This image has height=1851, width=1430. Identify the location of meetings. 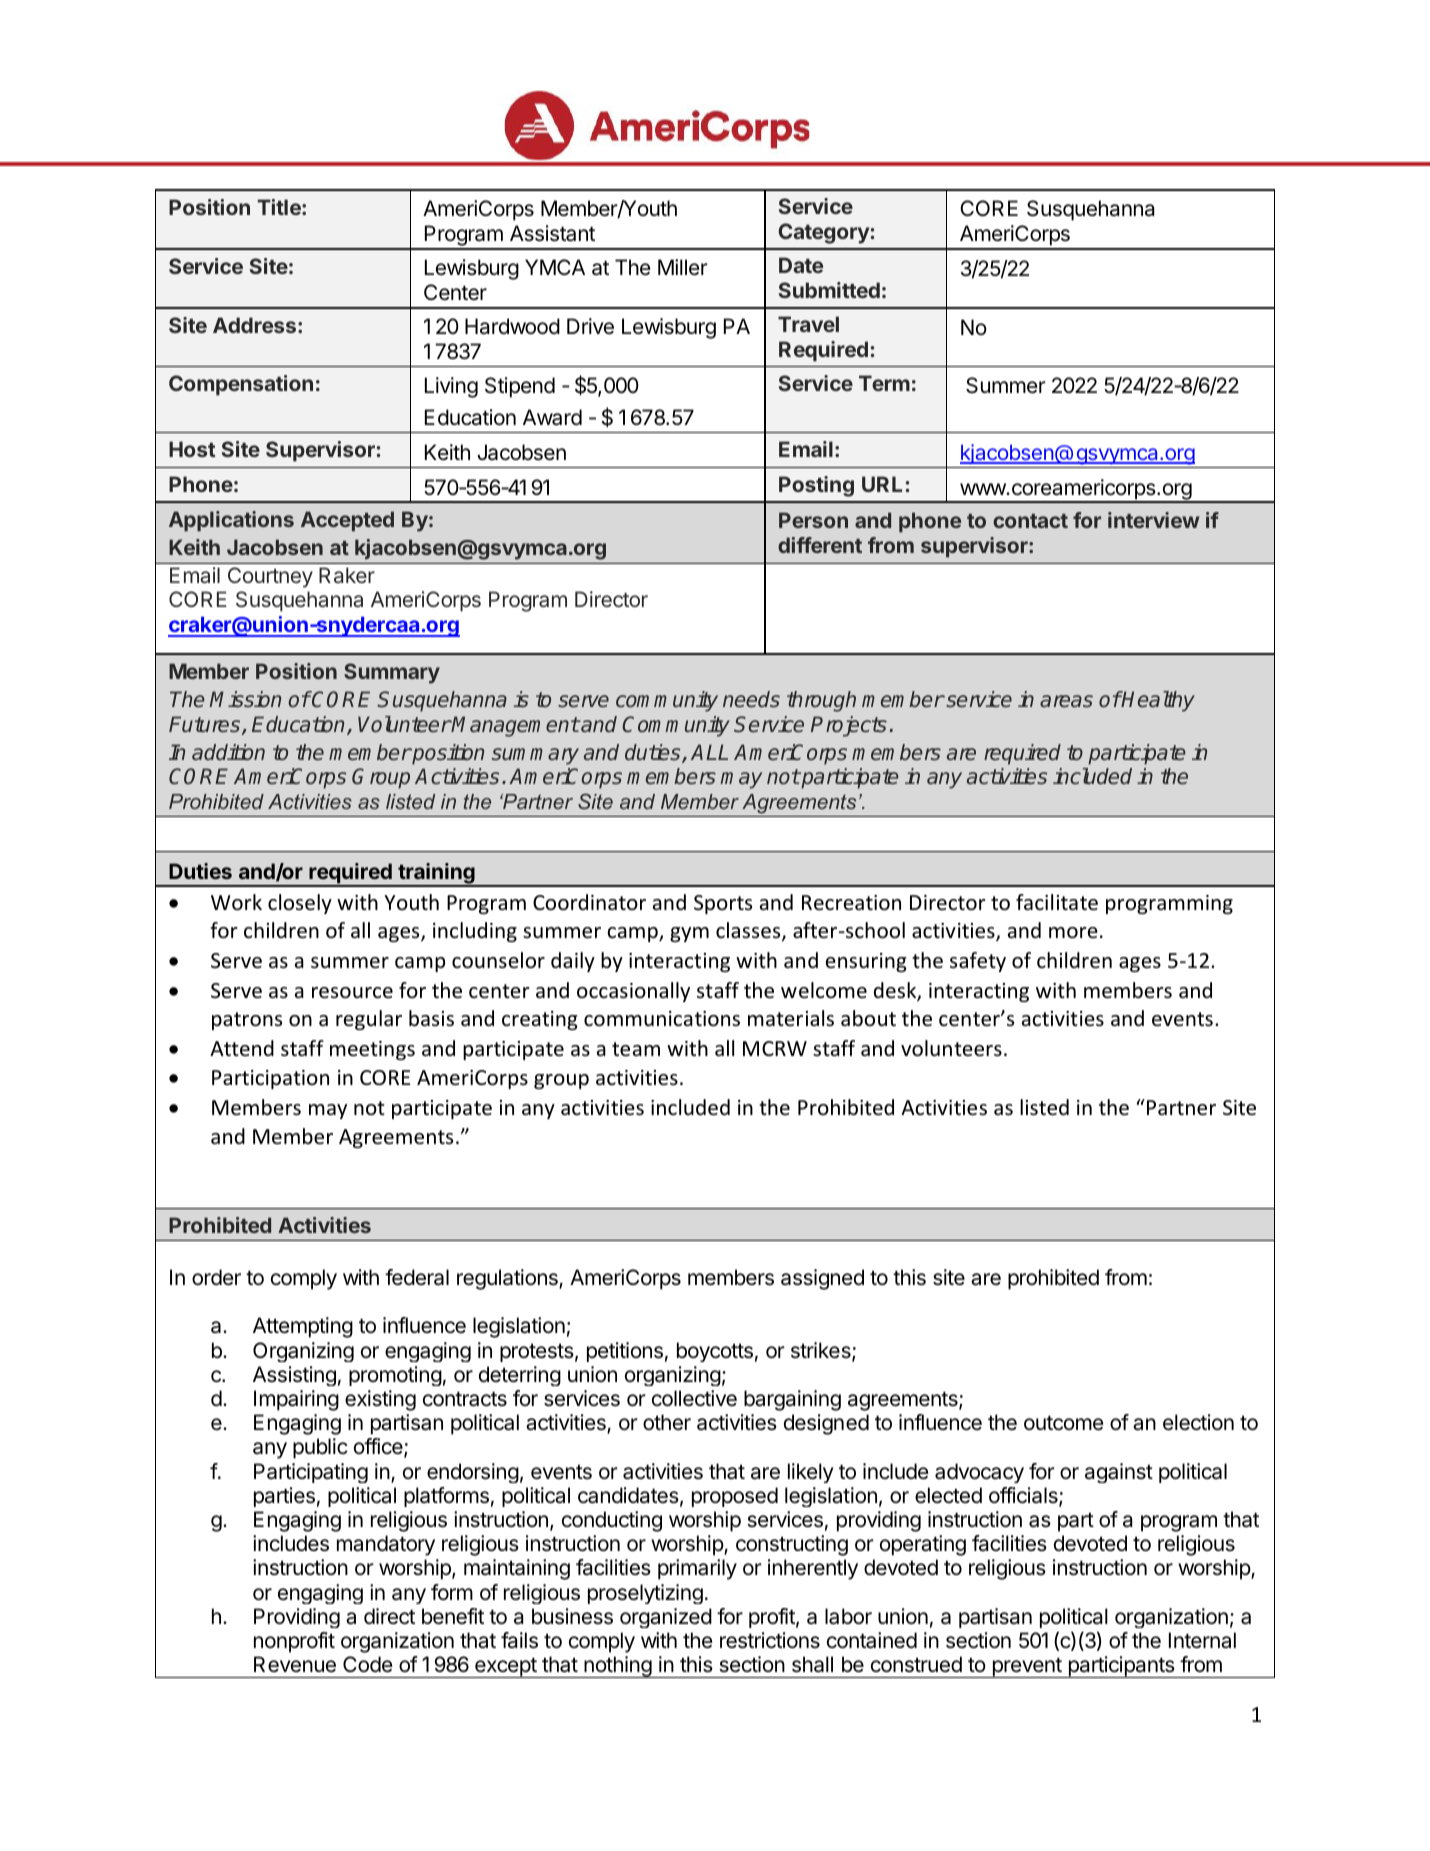
(372, 1050).
